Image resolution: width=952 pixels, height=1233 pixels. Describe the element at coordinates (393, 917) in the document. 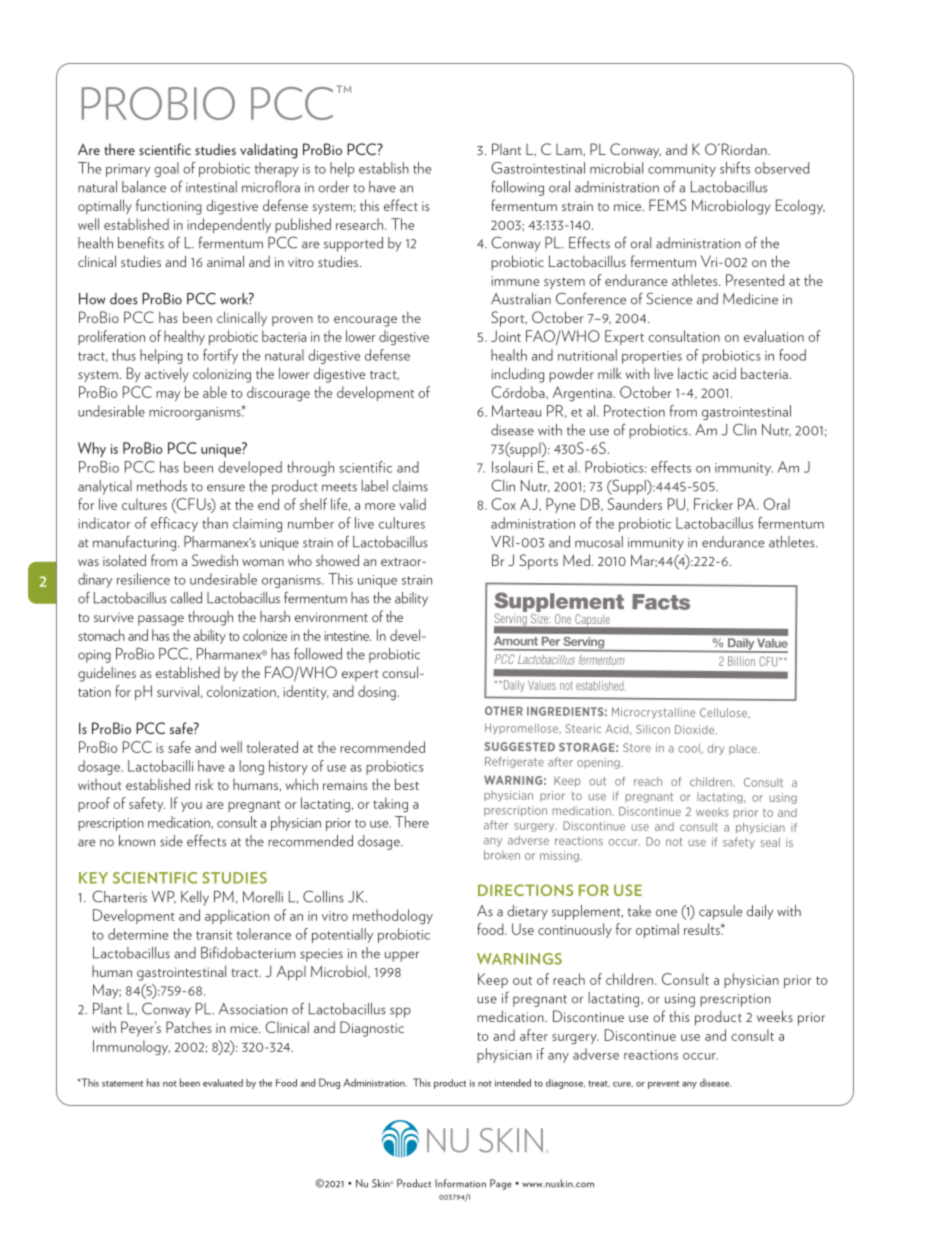

I see `methodology` at that location.
